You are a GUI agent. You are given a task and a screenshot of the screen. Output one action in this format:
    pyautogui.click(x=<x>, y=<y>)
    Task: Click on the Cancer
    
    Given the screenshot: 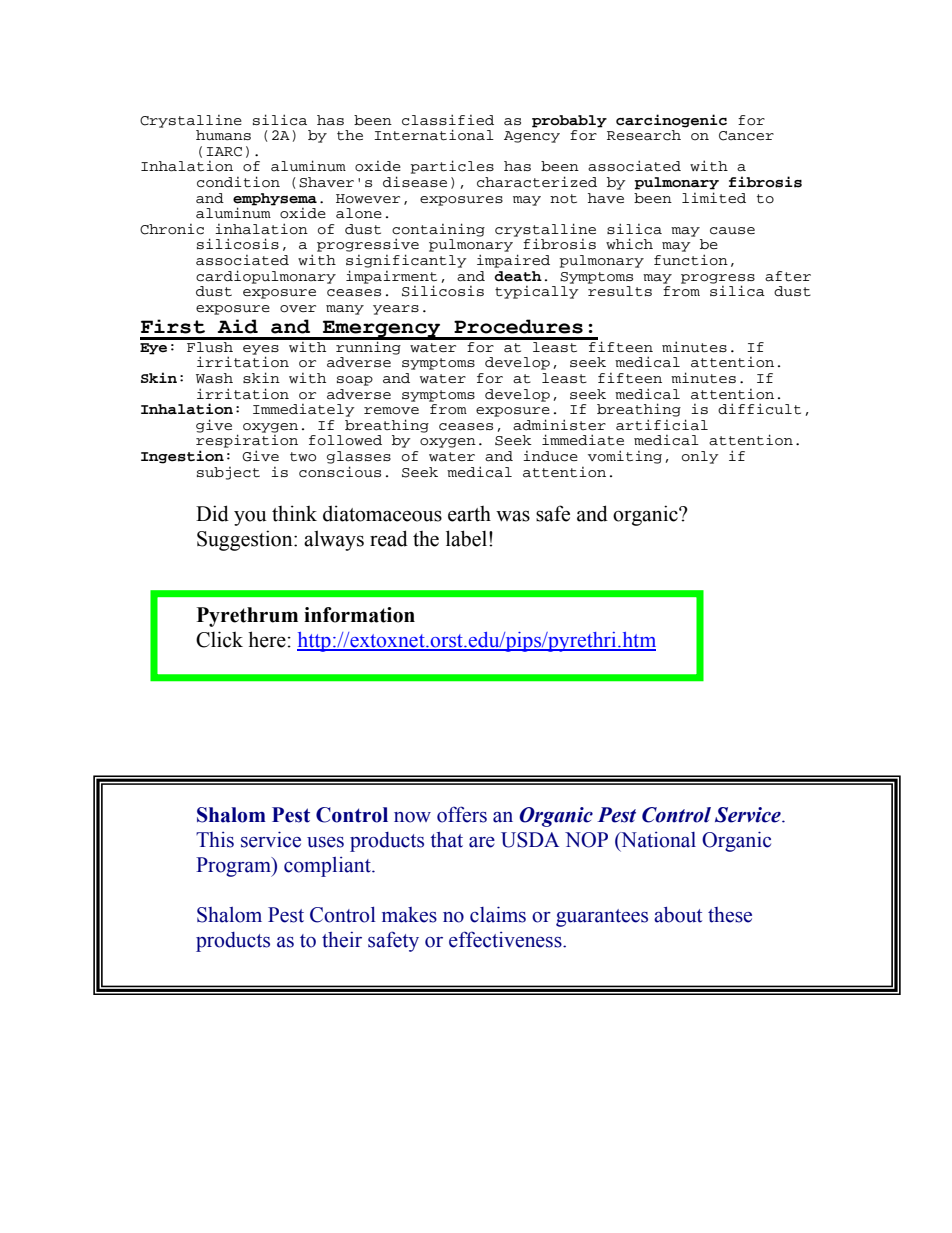 What is the action you would take?
    pyautogui.click(x=746, y=136)
